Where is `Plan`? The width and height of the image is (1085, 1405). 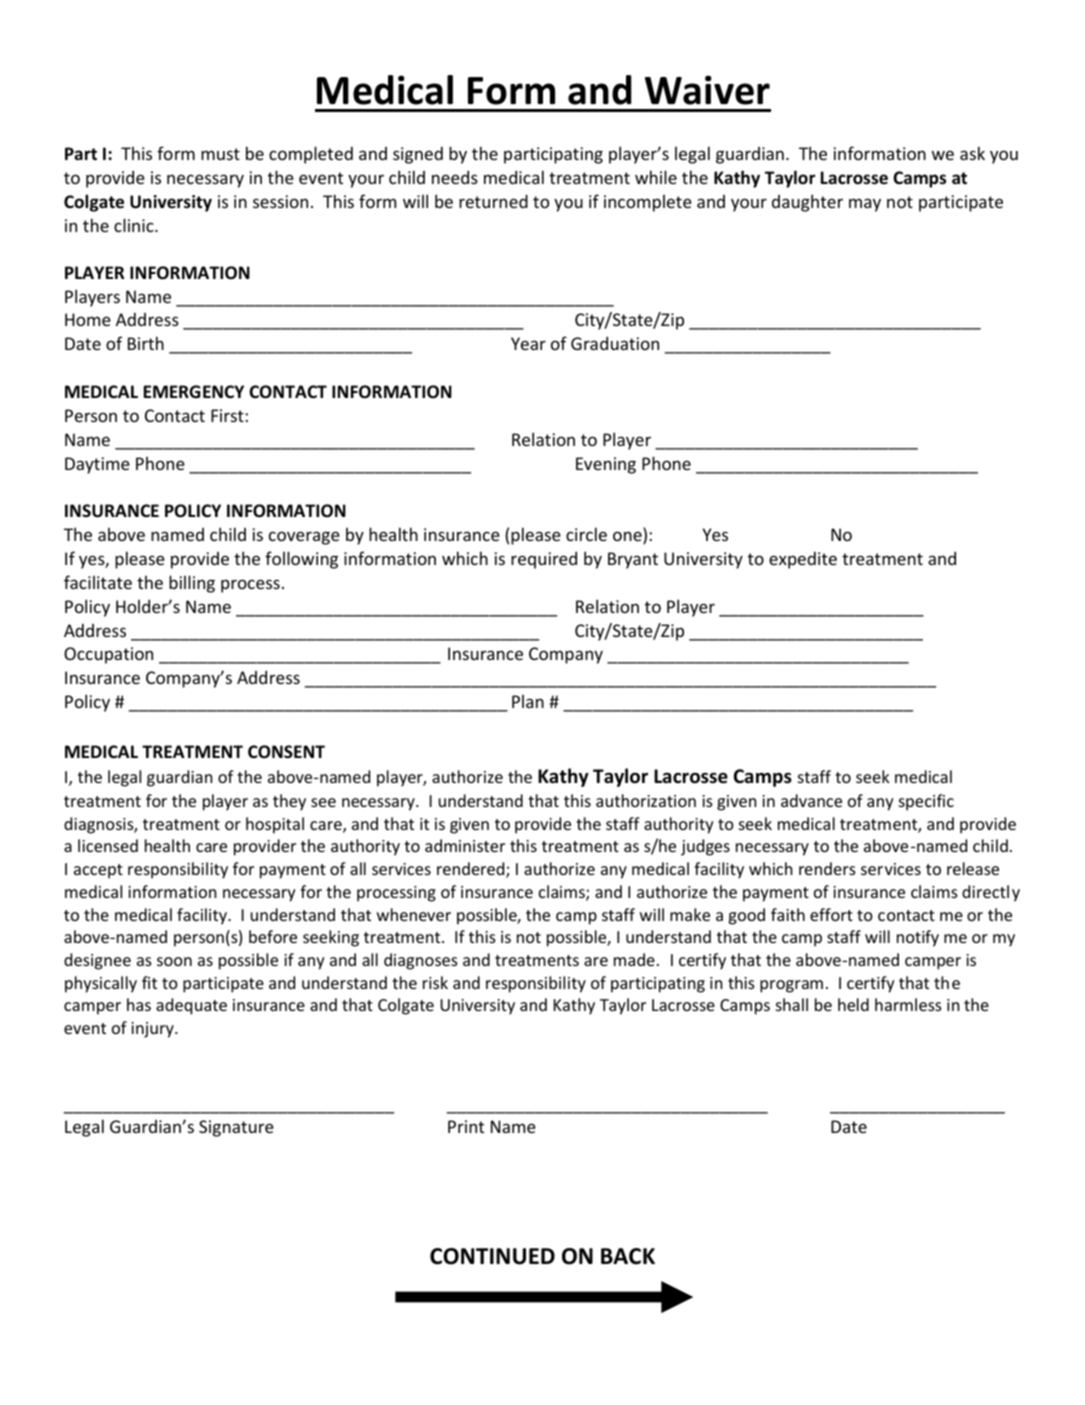
Plan is located at coordinates (528, 701).
